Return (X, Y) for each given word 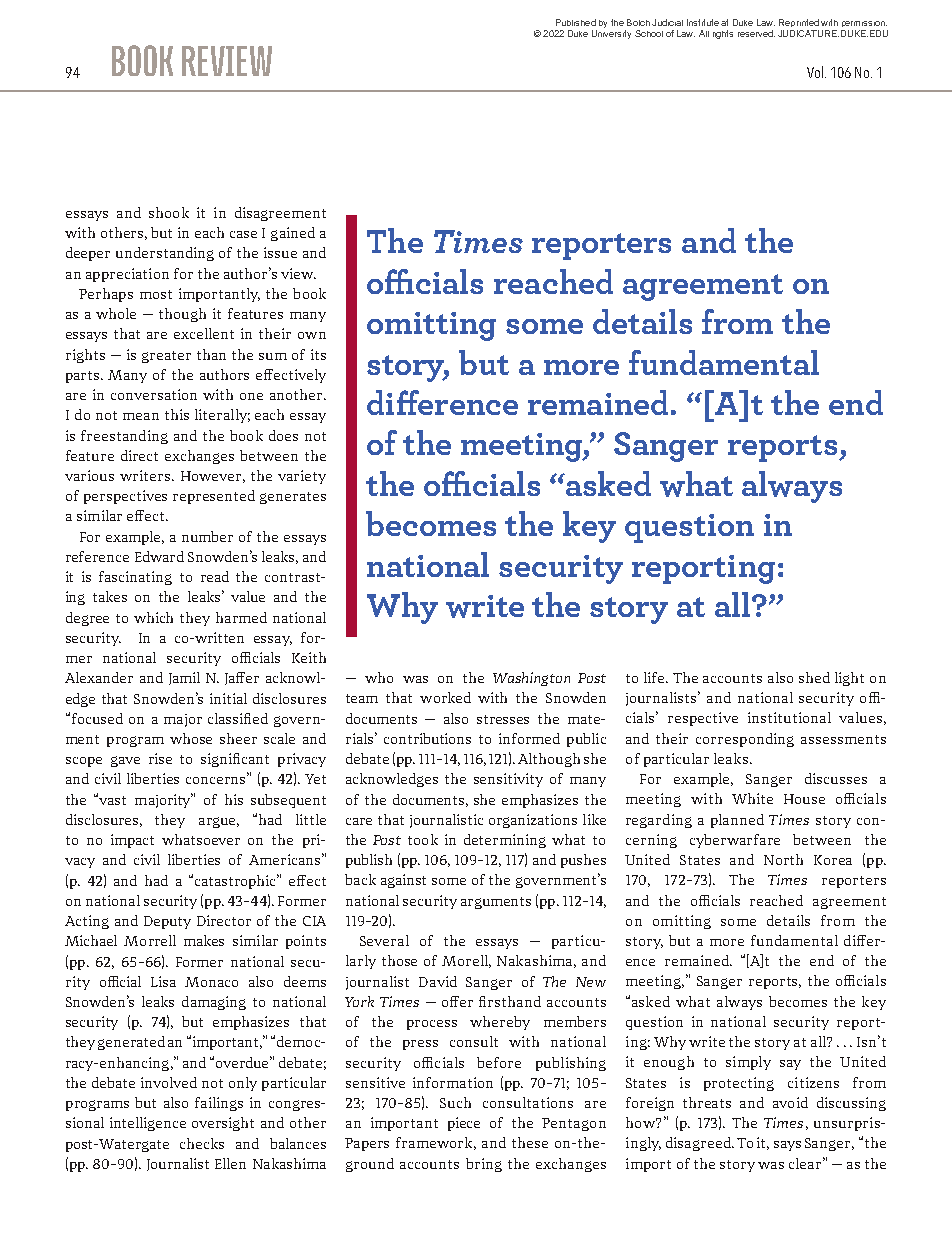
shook (169, 212)
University (611, 34)
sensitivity (508, 780)
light (849, 679)
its (318, 354)
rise (160, 758)
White (752, 798)
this (177, 414)
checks (202, 1143)
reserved (756, 33)
